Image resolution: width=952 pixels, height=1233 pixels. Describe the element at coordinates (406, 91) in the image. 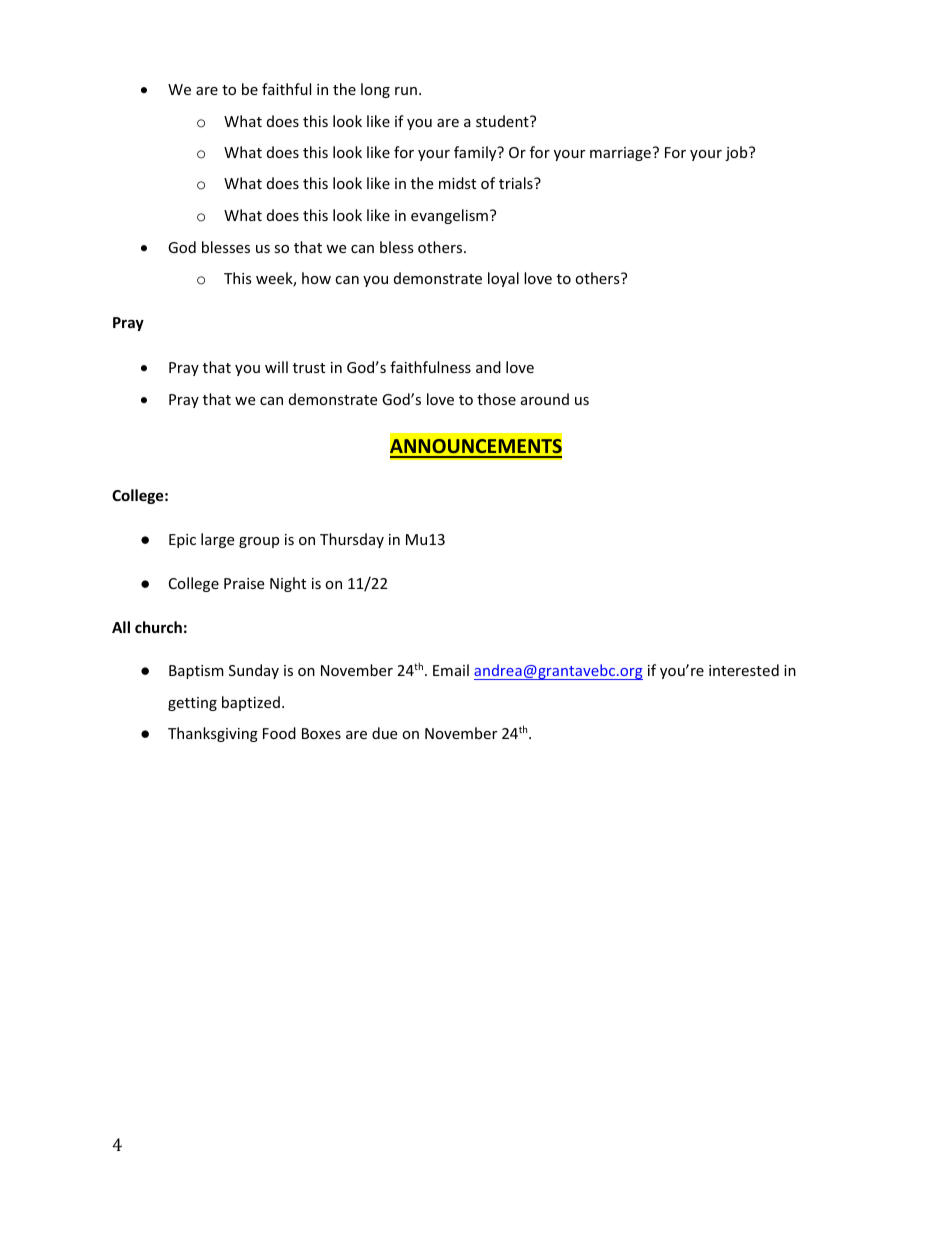

I see `run` at that location.
